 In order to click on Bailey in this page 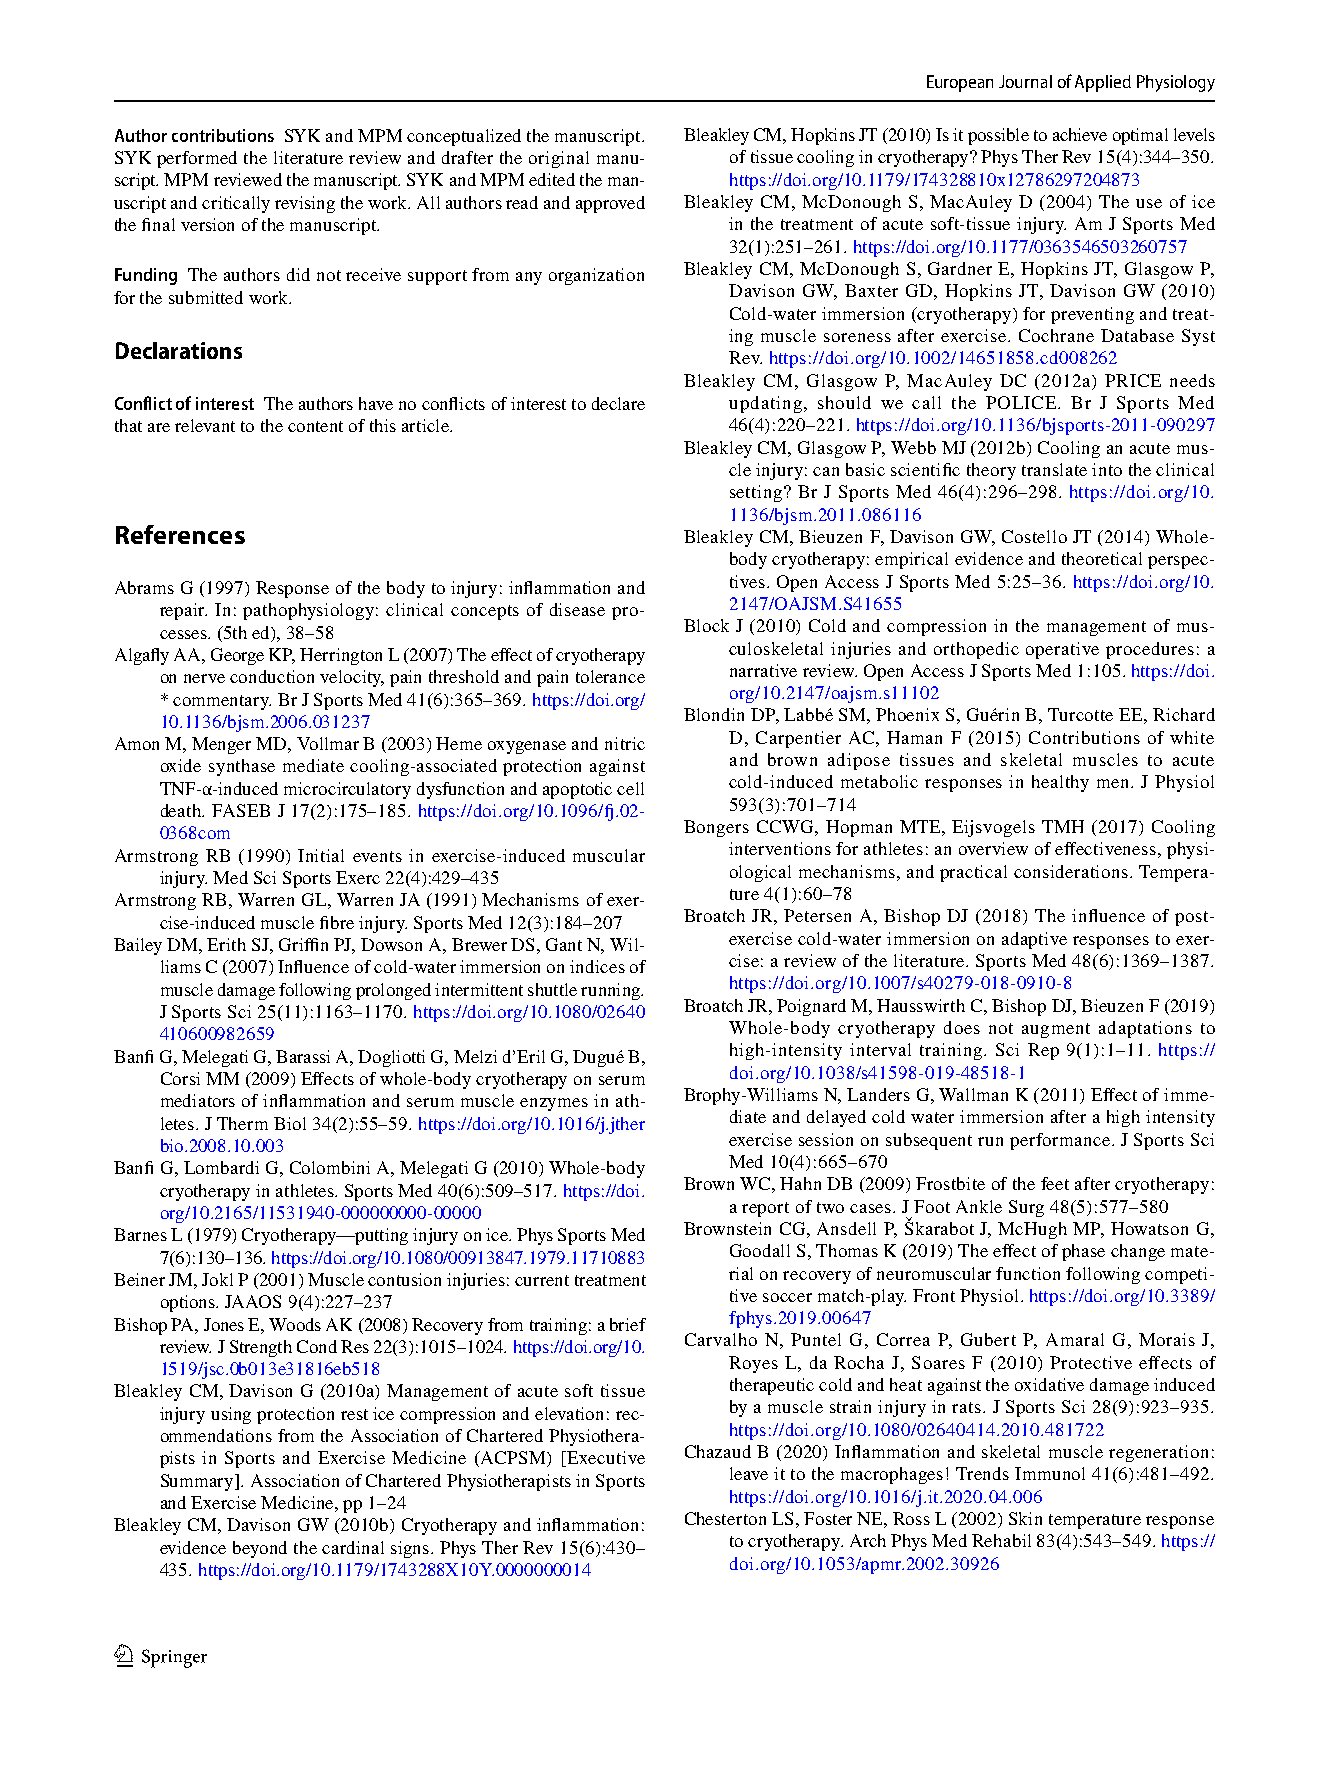, I will do `click(138, 946)`.
